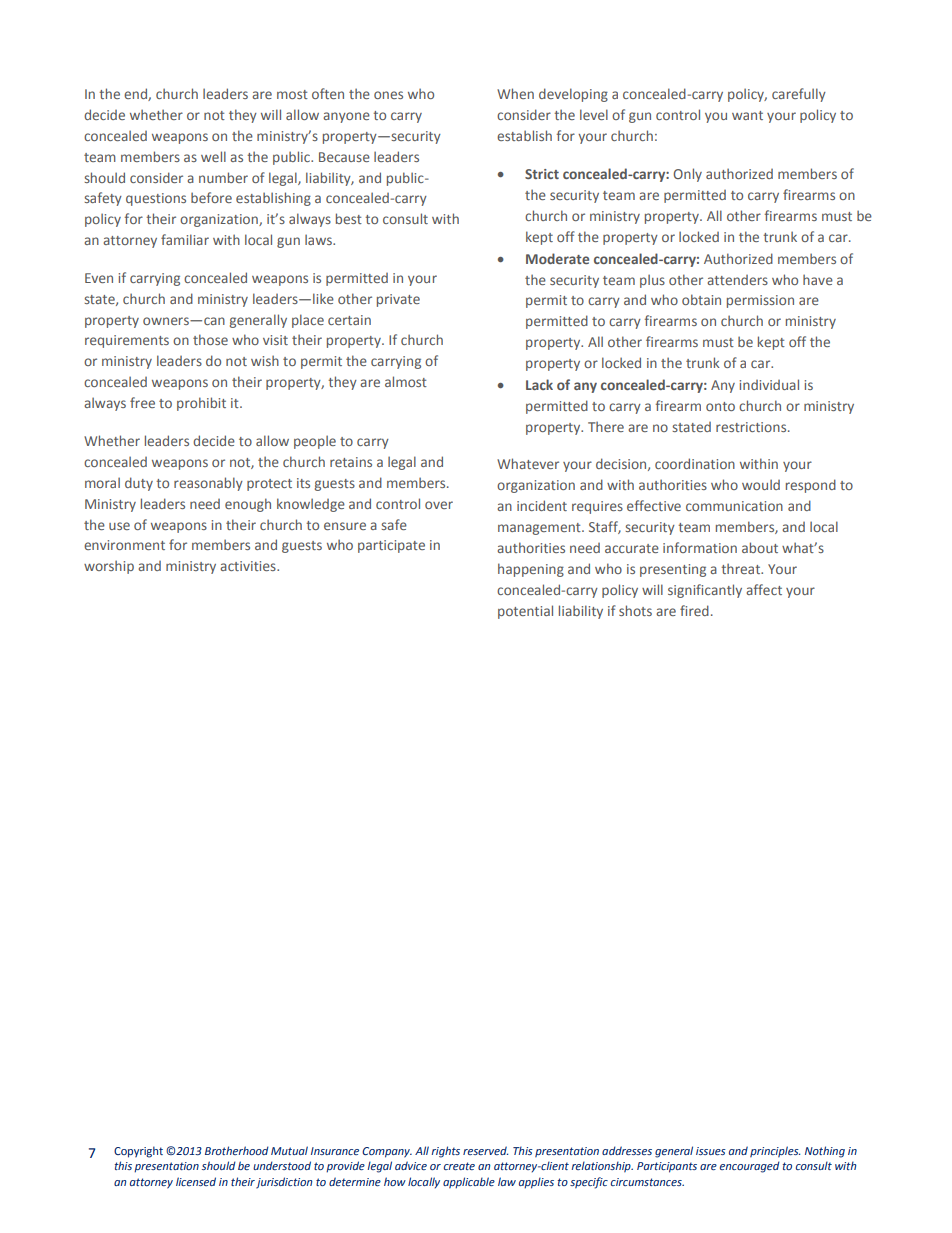 The width and height of the screenshot is (952, 1233). I want to click on want, so click(747, 115).
